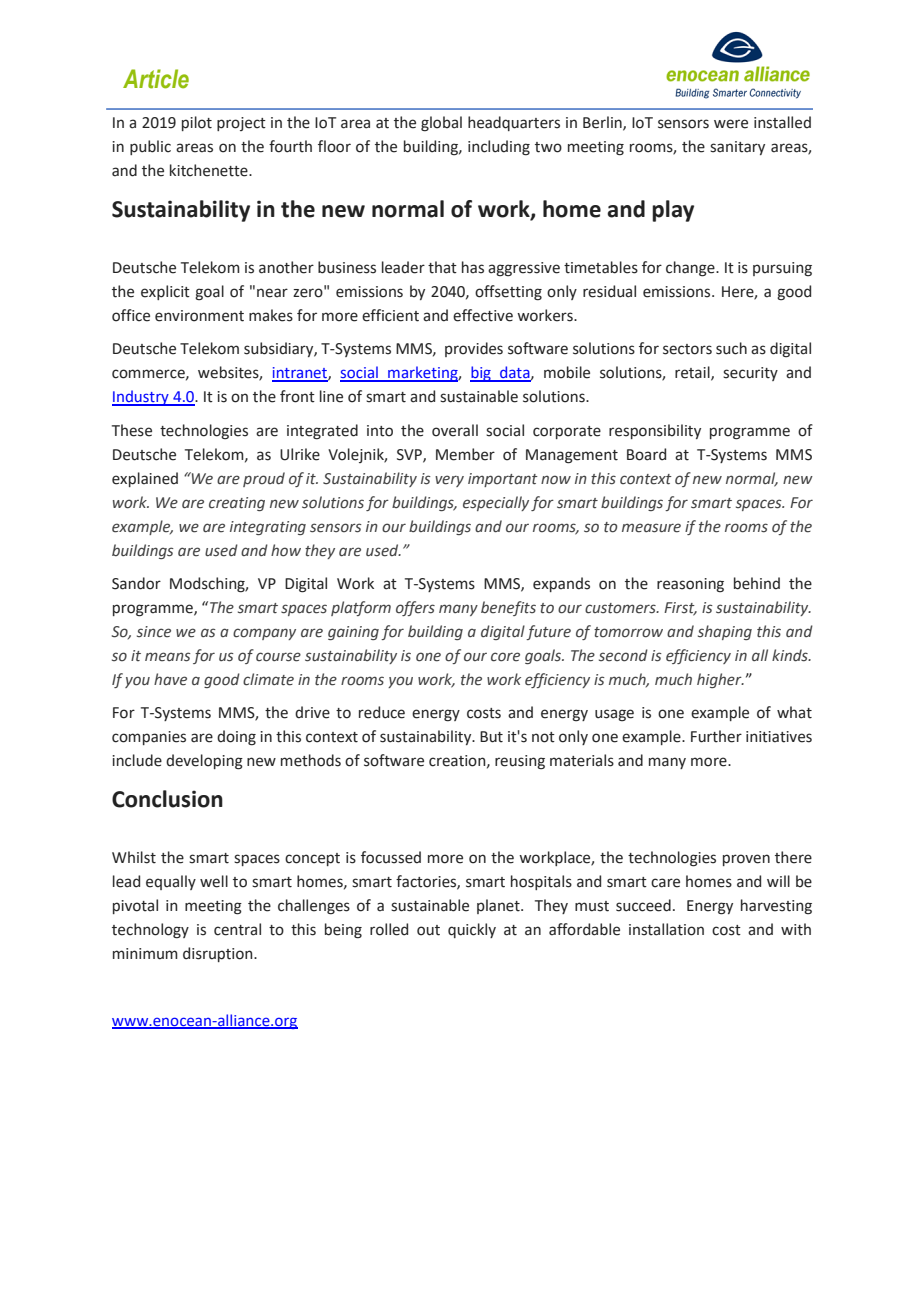 The width and height of the document is (924, 1308). I want to click on security, so click(750, 374).
